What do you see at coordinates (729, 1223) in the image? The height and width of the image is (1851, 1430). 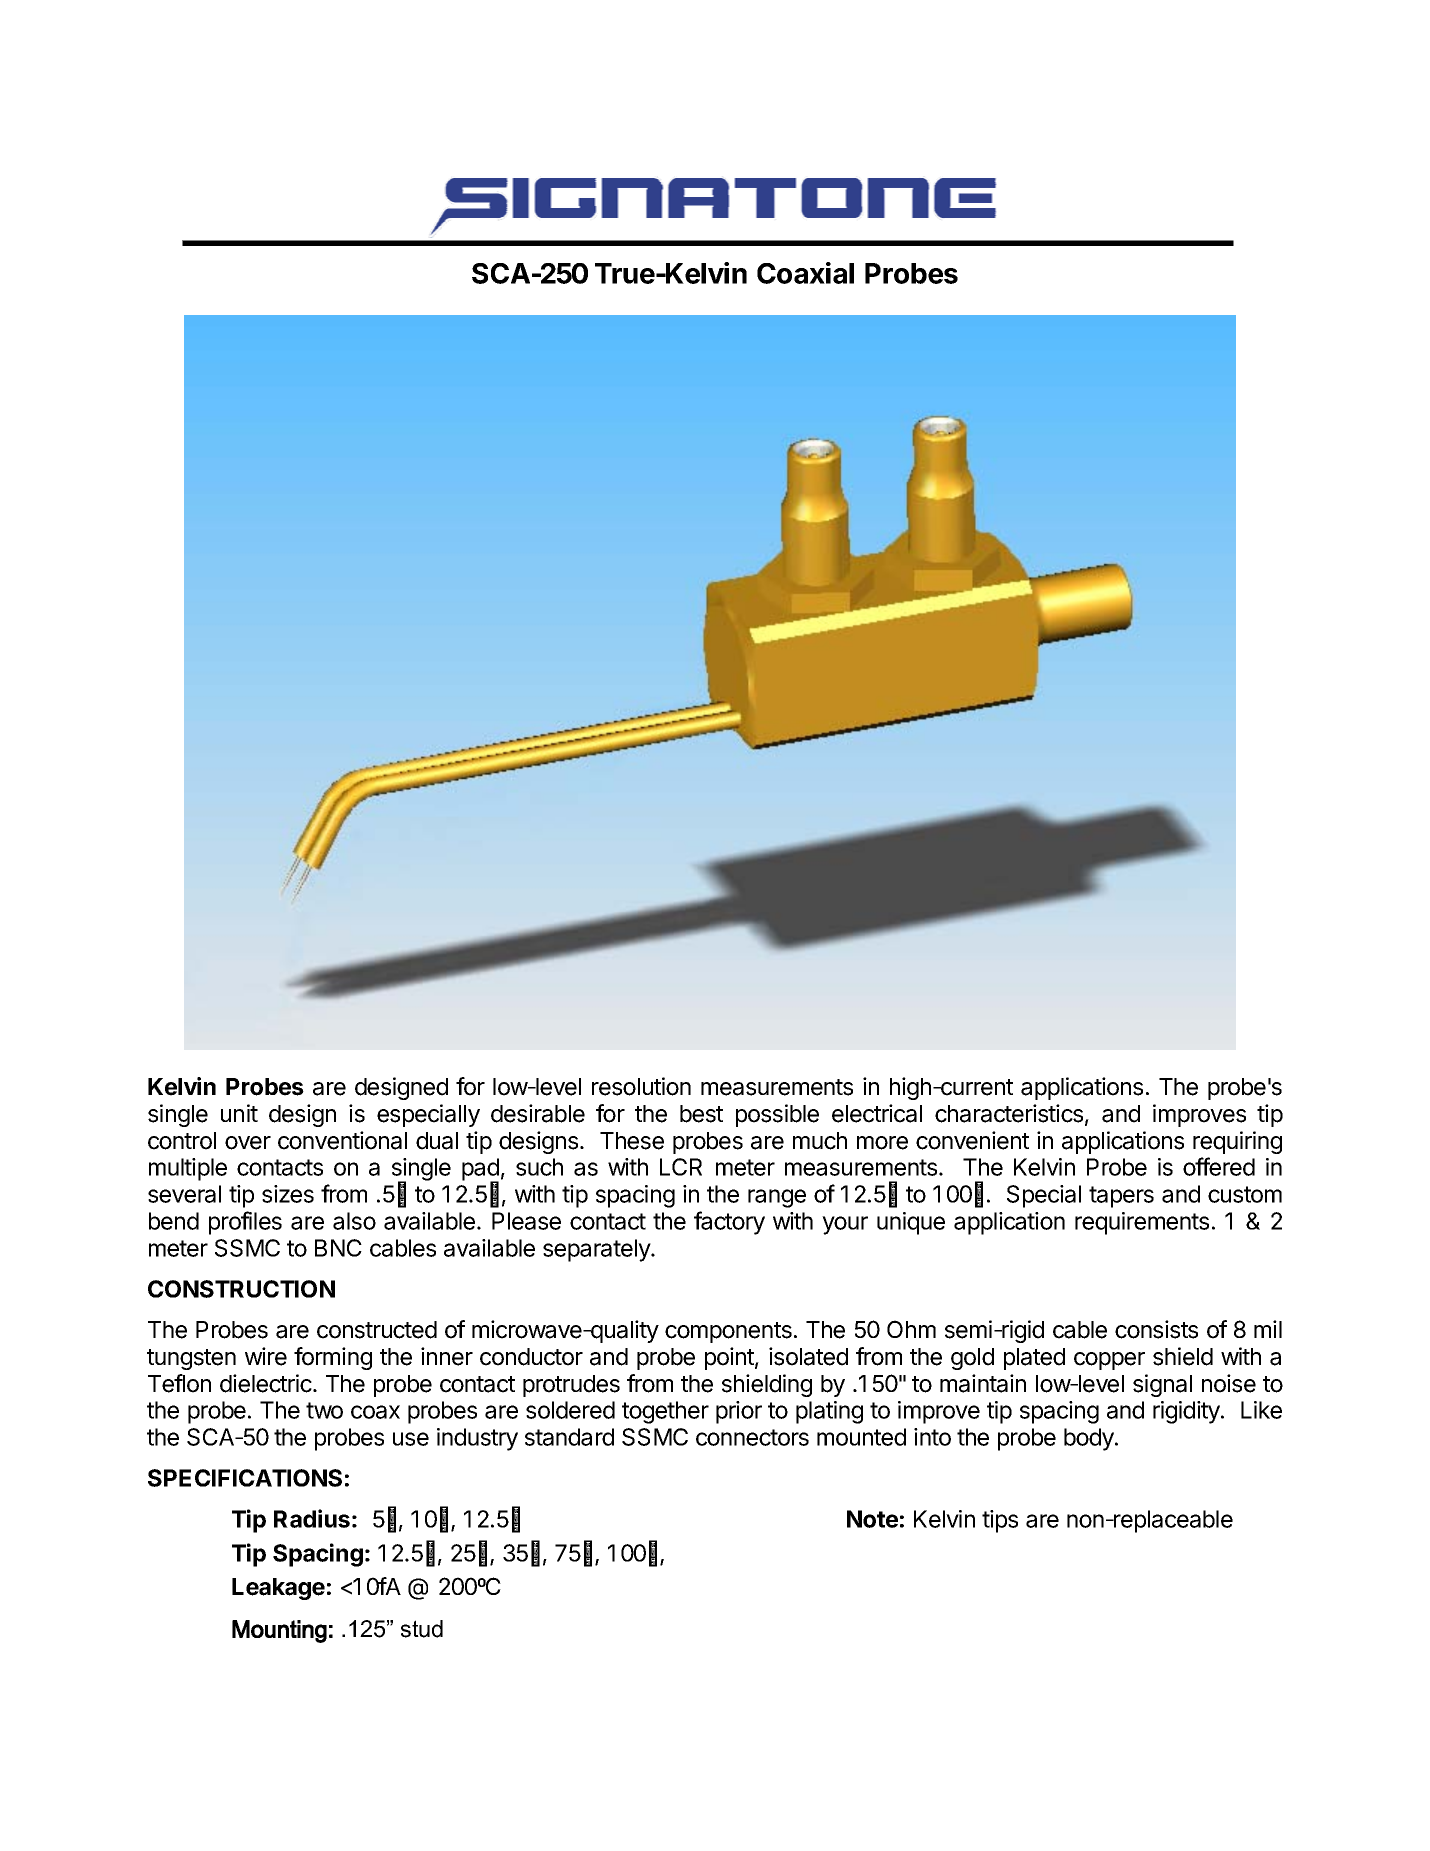 I see `factory` at bounding box center [729, 1223].
